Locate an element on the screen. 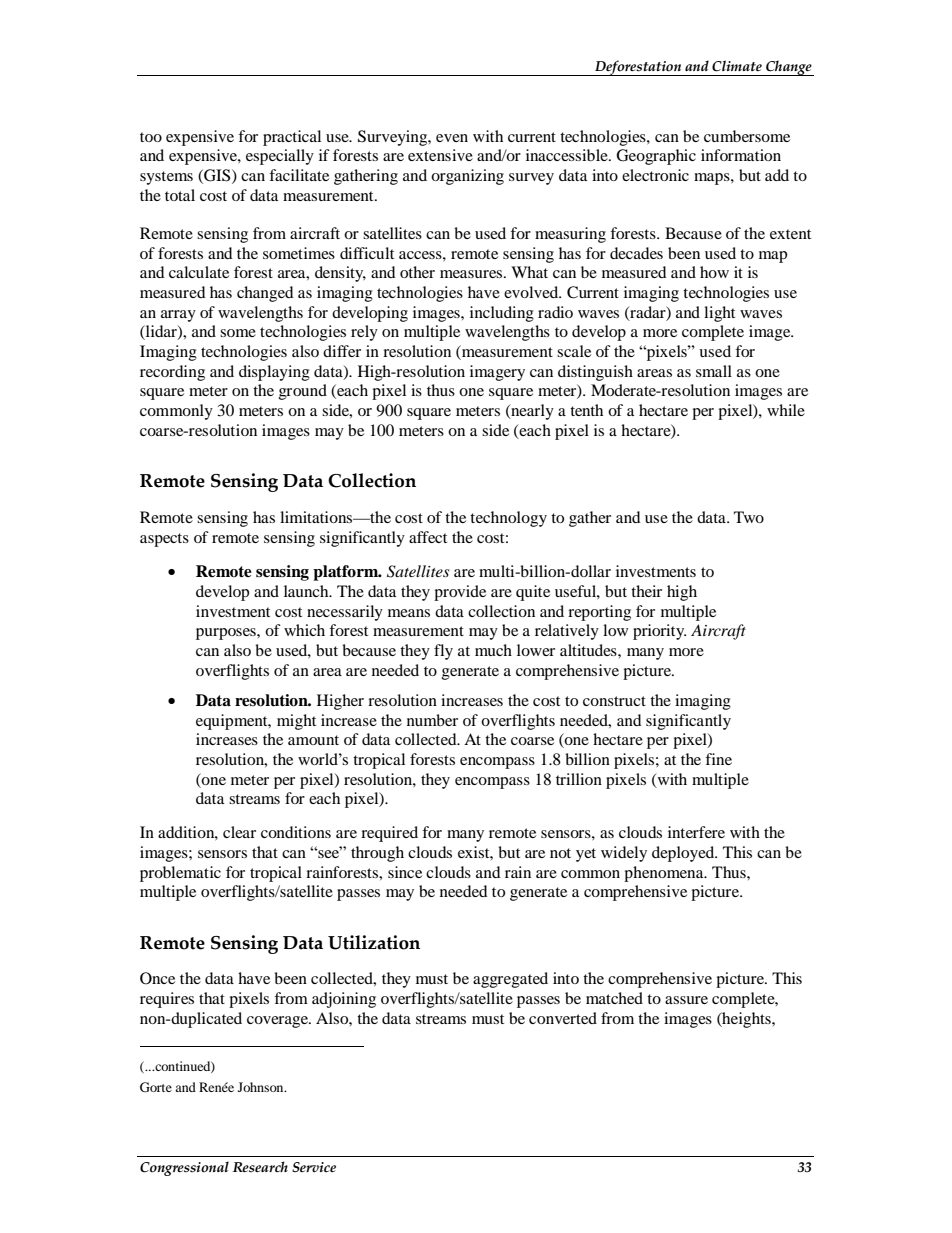 The height and width of the screenshot is (1233, 952). interfere is located at coordinates (696, 832).
